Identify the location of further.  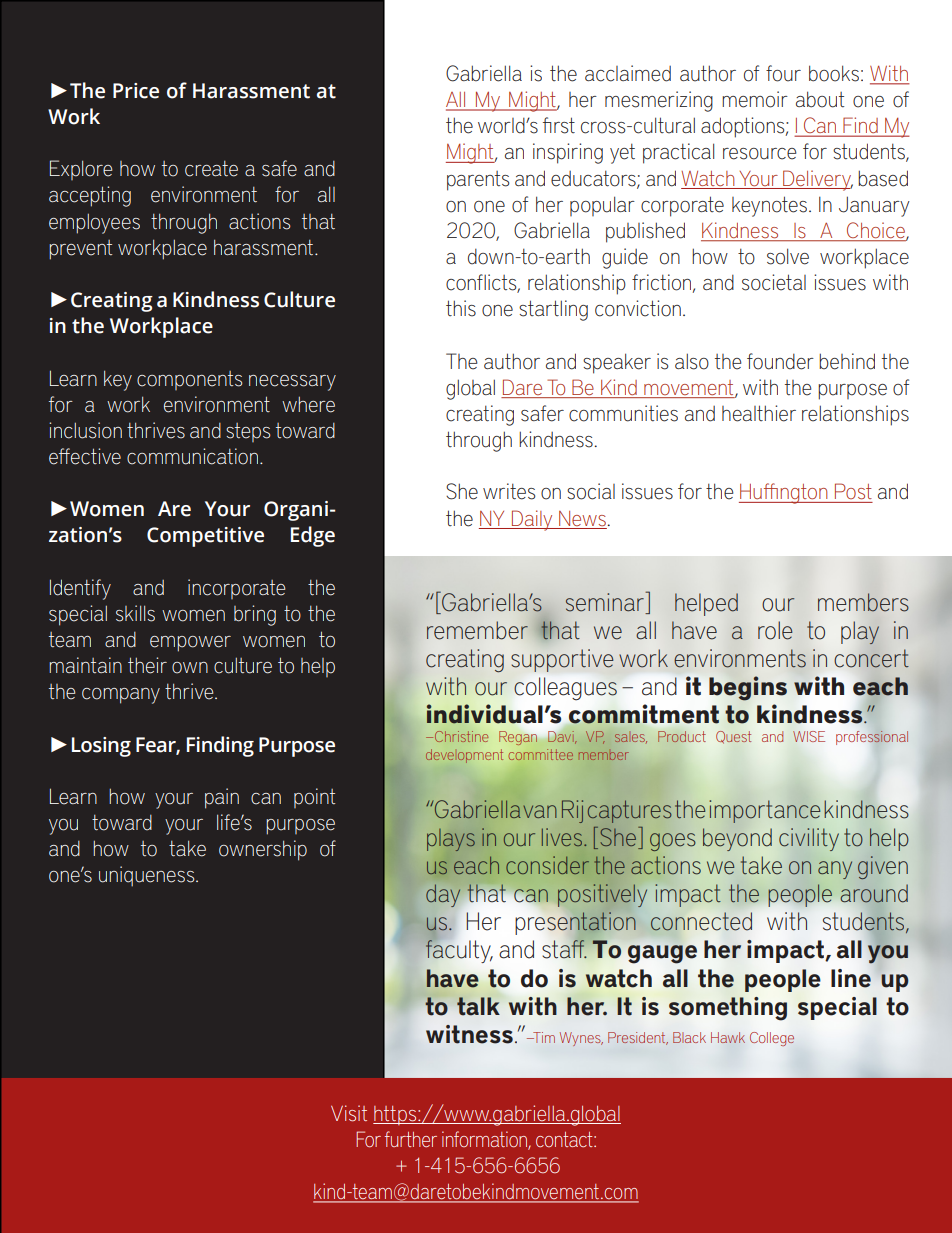
(411, 1139).
